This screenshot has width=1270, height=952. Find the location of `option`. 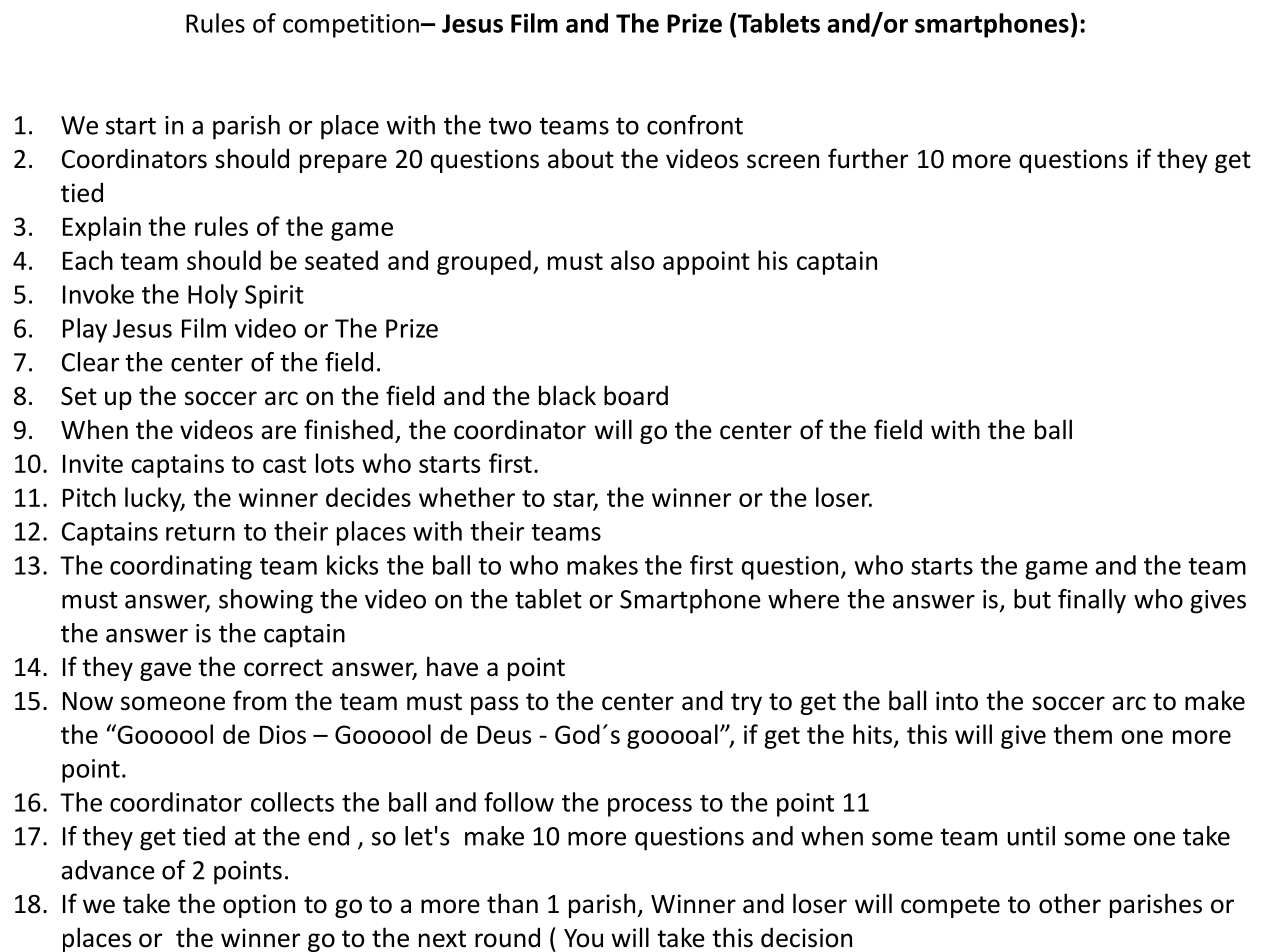

option is located at coordinates (259, 906).
